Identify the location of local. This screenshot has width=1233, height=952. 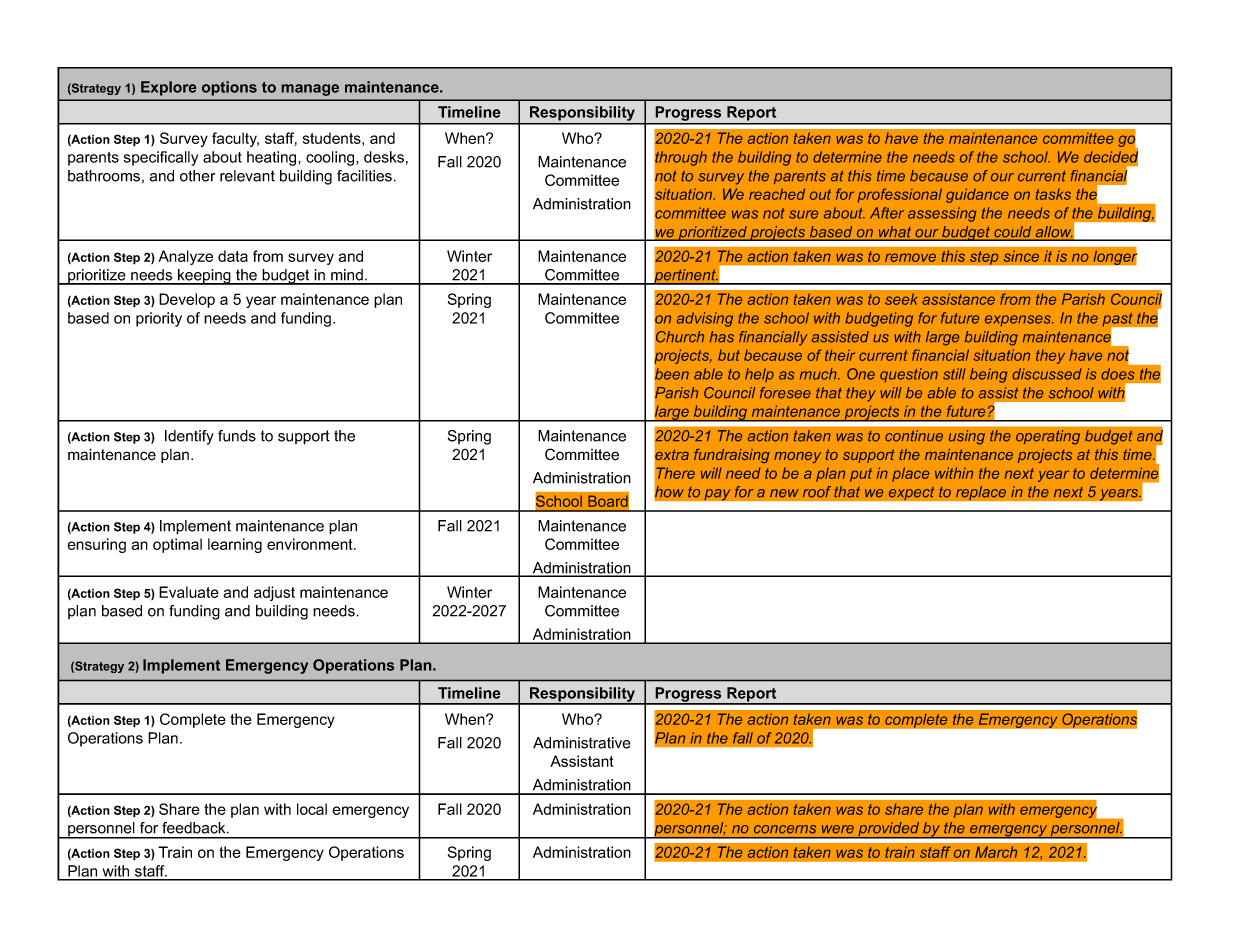
(312, 809).
